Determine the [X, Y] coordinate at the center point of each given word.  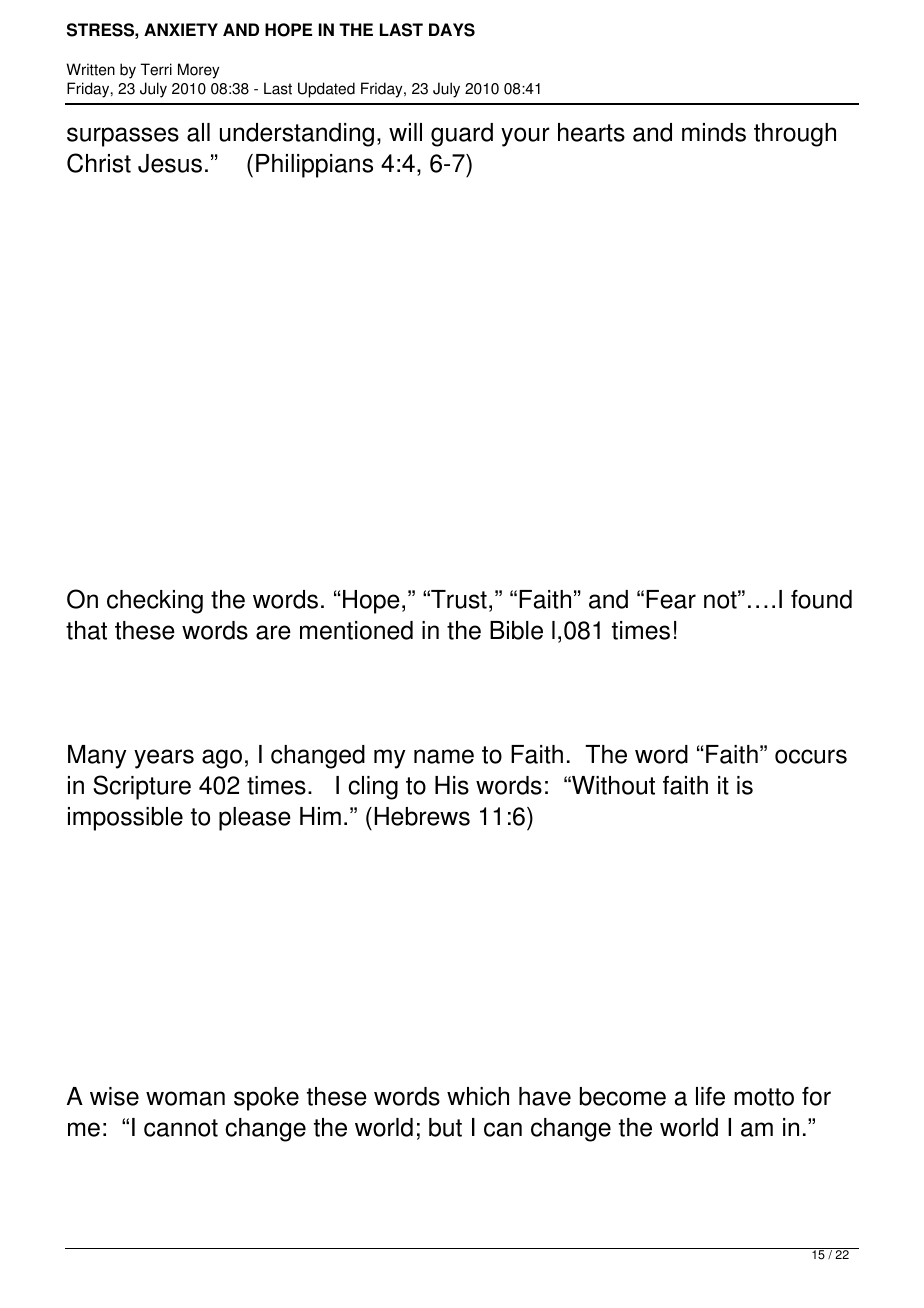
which [478, 1096]
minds [714, 132]
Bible [516, 630]
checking [155, 602]
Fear [671, 599]
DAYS [452, 30]
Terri [156, 69]
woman [185, 1098]
